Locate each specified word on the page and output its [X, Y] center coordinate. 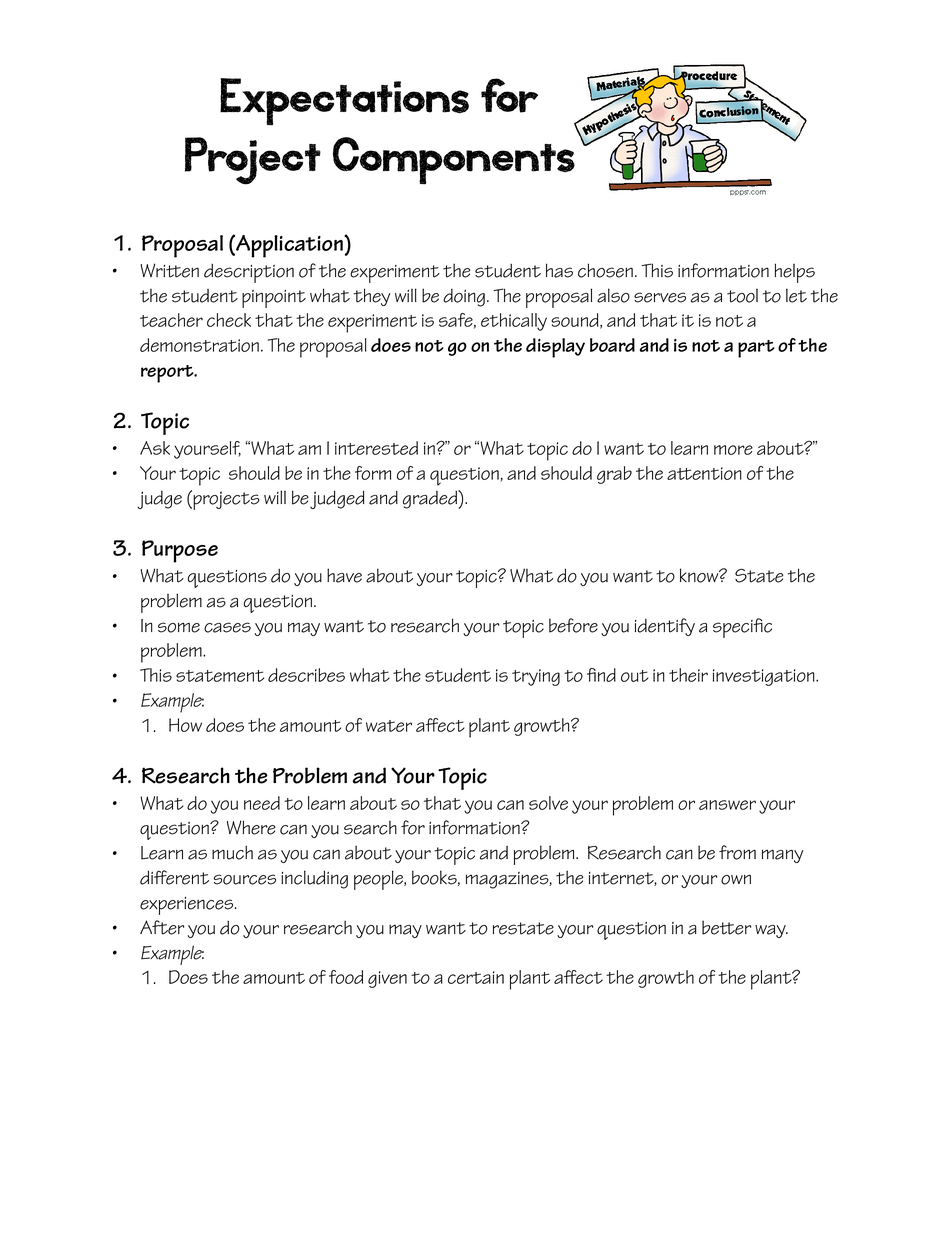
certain [476, 977]
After [162, 927]
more [733, 450]
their [688, 675]
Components [454, 161]
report [168, 374]
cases [227, 627]
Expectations [344, 102]
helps [795, 273]
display [555, 348]
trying [536, 677]
